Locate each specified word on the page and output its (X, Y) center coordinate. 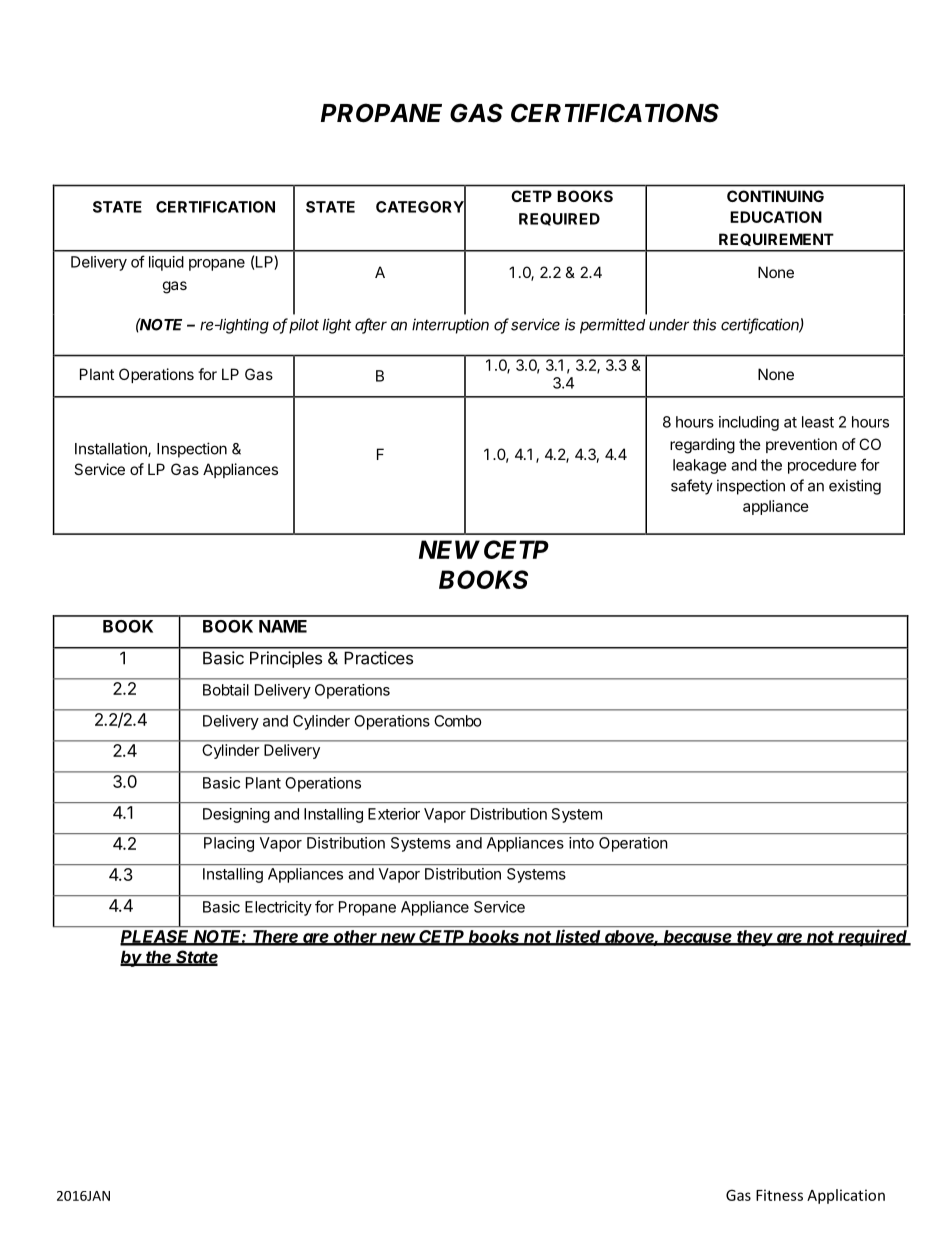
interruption (450, 326)
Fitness (779, 1195)
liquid (166, 263)
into (581, 843)
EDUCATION (776, 217)
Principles (286, 659)
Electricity (278, 908)
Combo (458, 721)
